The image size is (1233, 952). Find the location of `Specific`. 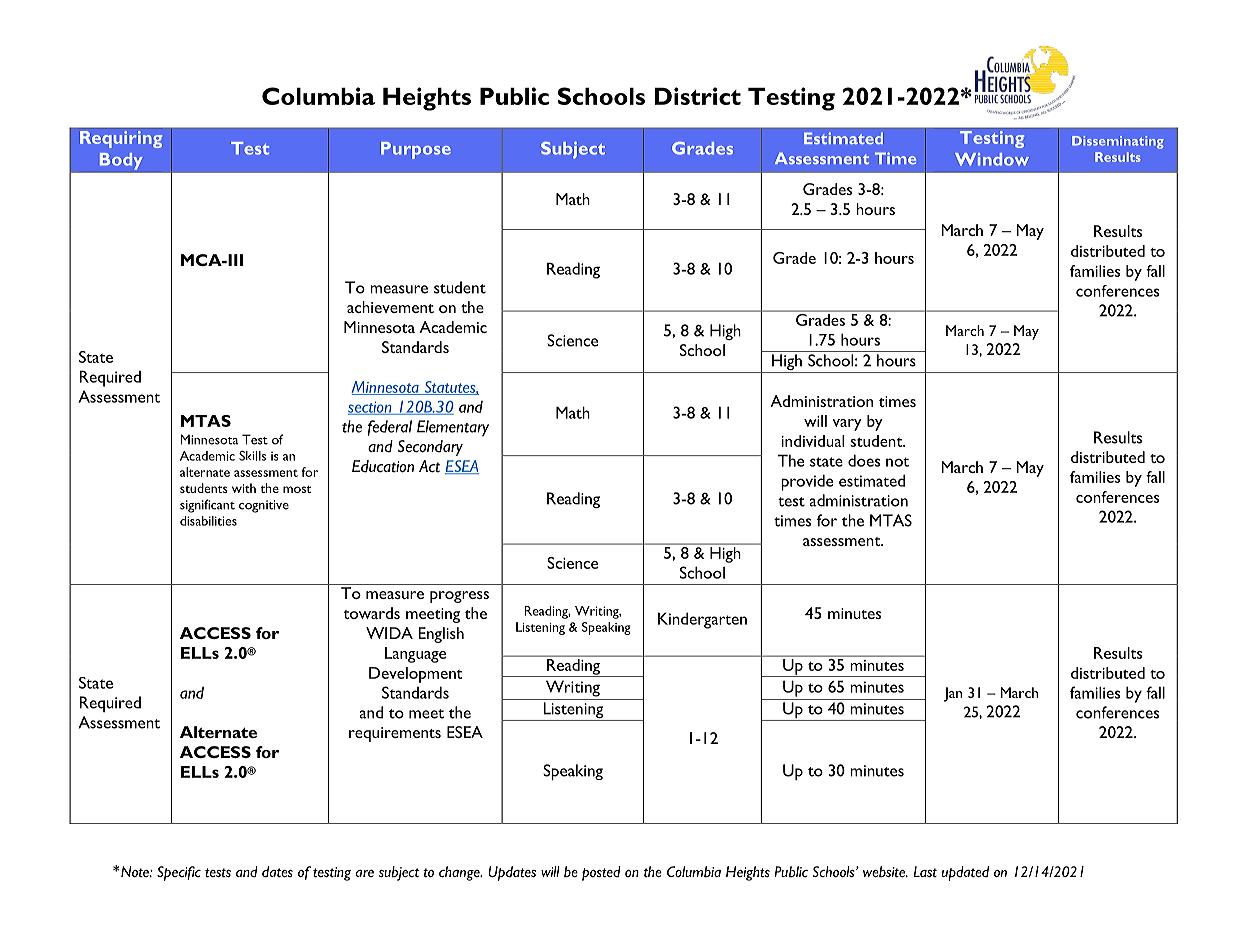

Specific is located at coordinates (179, 873).
